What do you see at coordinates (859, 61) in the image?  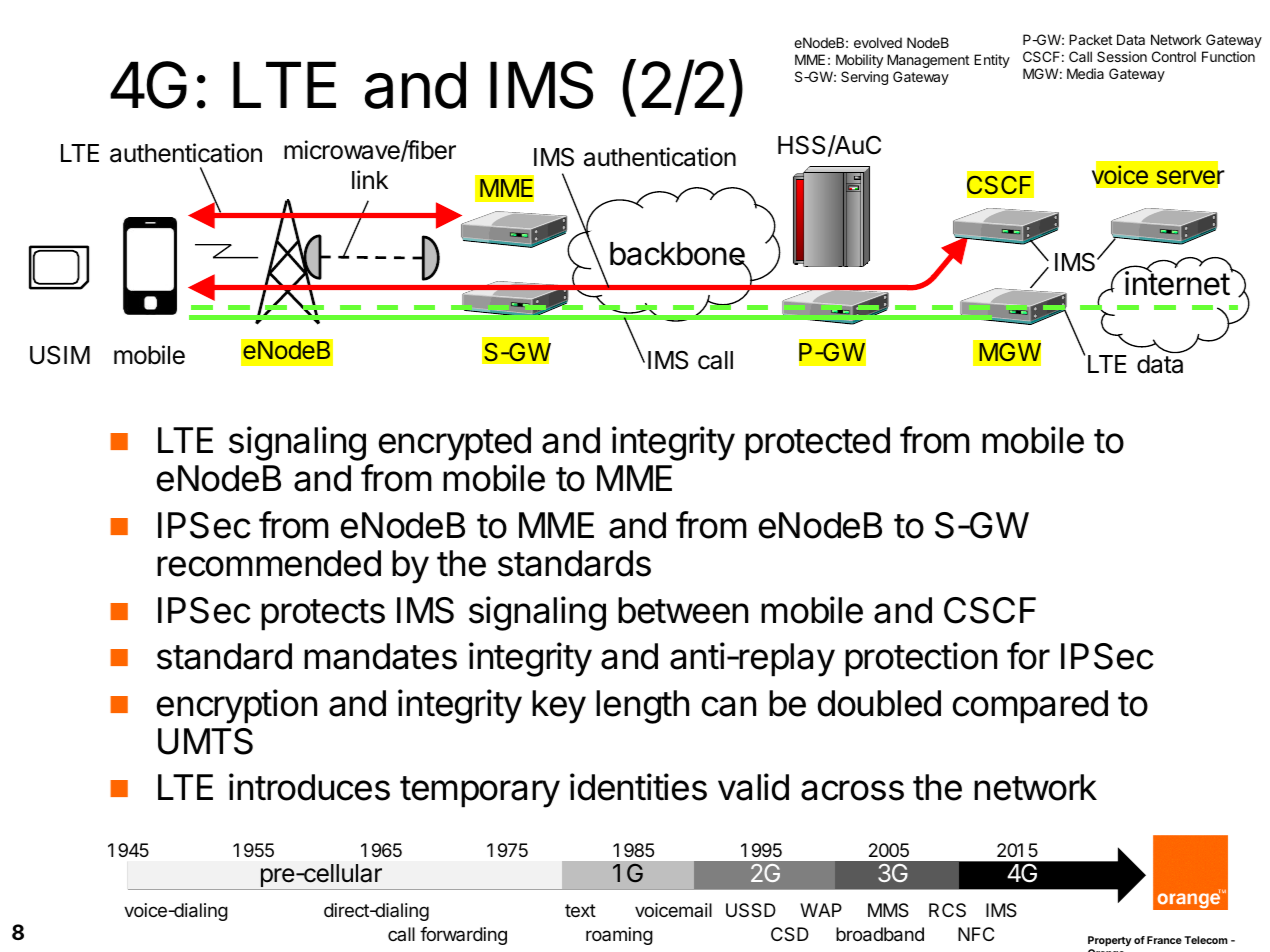 I see `Mobility` at bounding box center [859, 61].
